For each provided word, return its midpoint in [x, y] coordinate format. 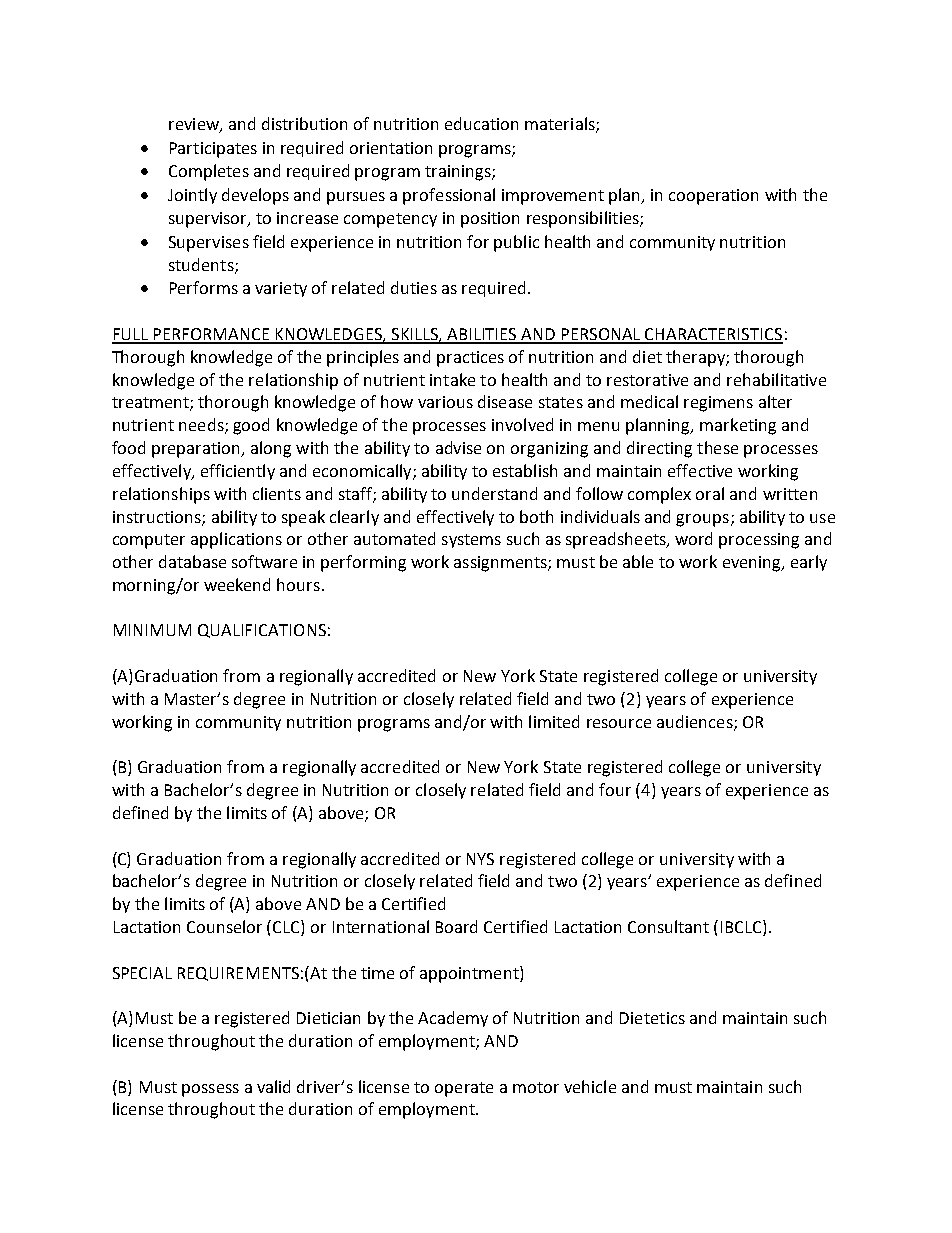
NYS [480, 859]
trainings [459, 173]
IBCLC [742, 928]
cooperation [713, 197]
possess [210, 1090]
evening [753, 564]
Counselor [224, 926]
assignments [501, 564]
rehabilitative [776, 379]
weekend [237, 584]
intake [452, 379]
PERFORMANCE [212, 335]
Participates [213, 150]
